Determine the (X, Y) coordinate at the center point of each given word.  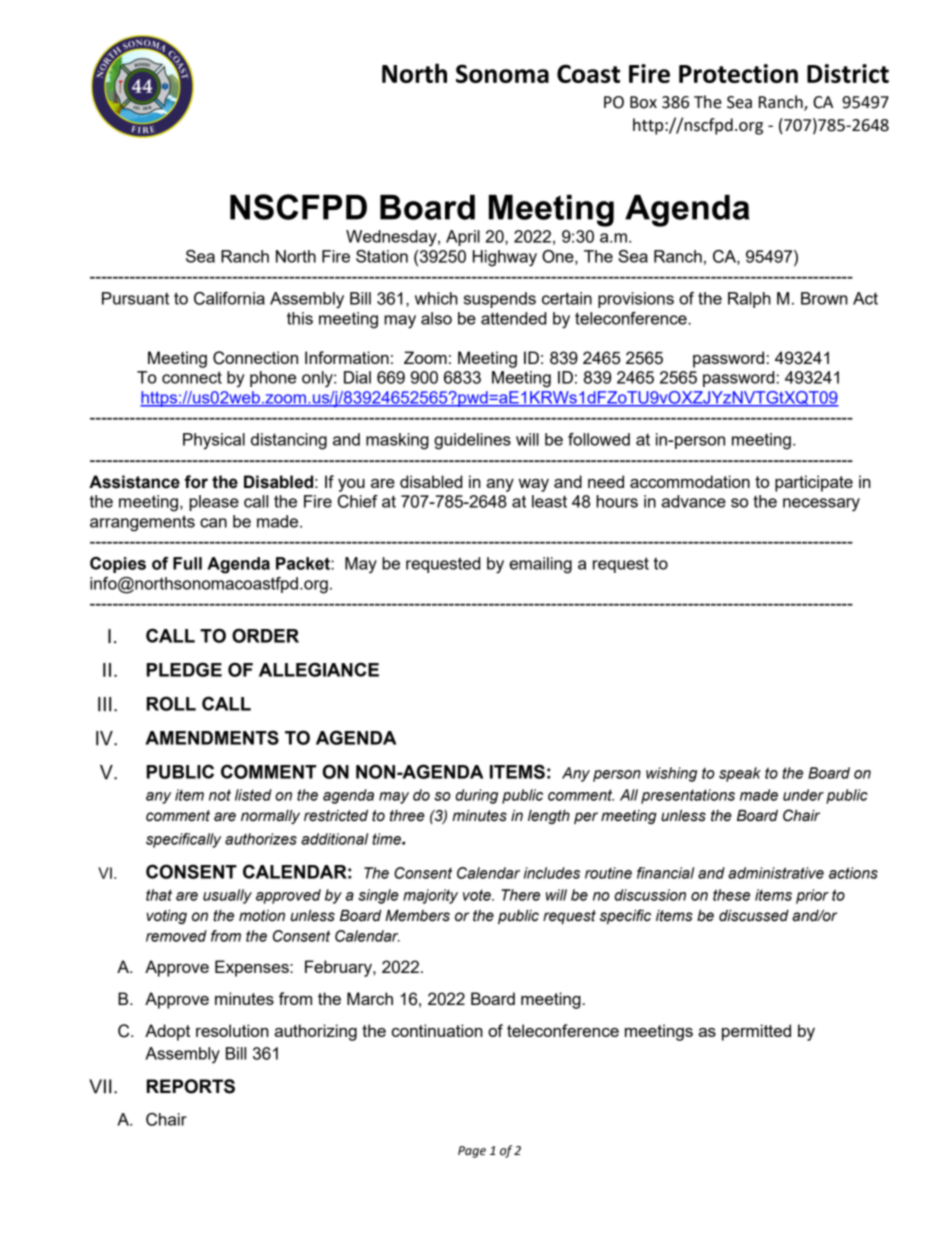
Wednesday (392, 238)
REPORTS (191, 1086)
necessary (821, 505)
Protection (738, 73)
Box (643, 102)
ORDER (265, 635)
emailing (540, 565)
